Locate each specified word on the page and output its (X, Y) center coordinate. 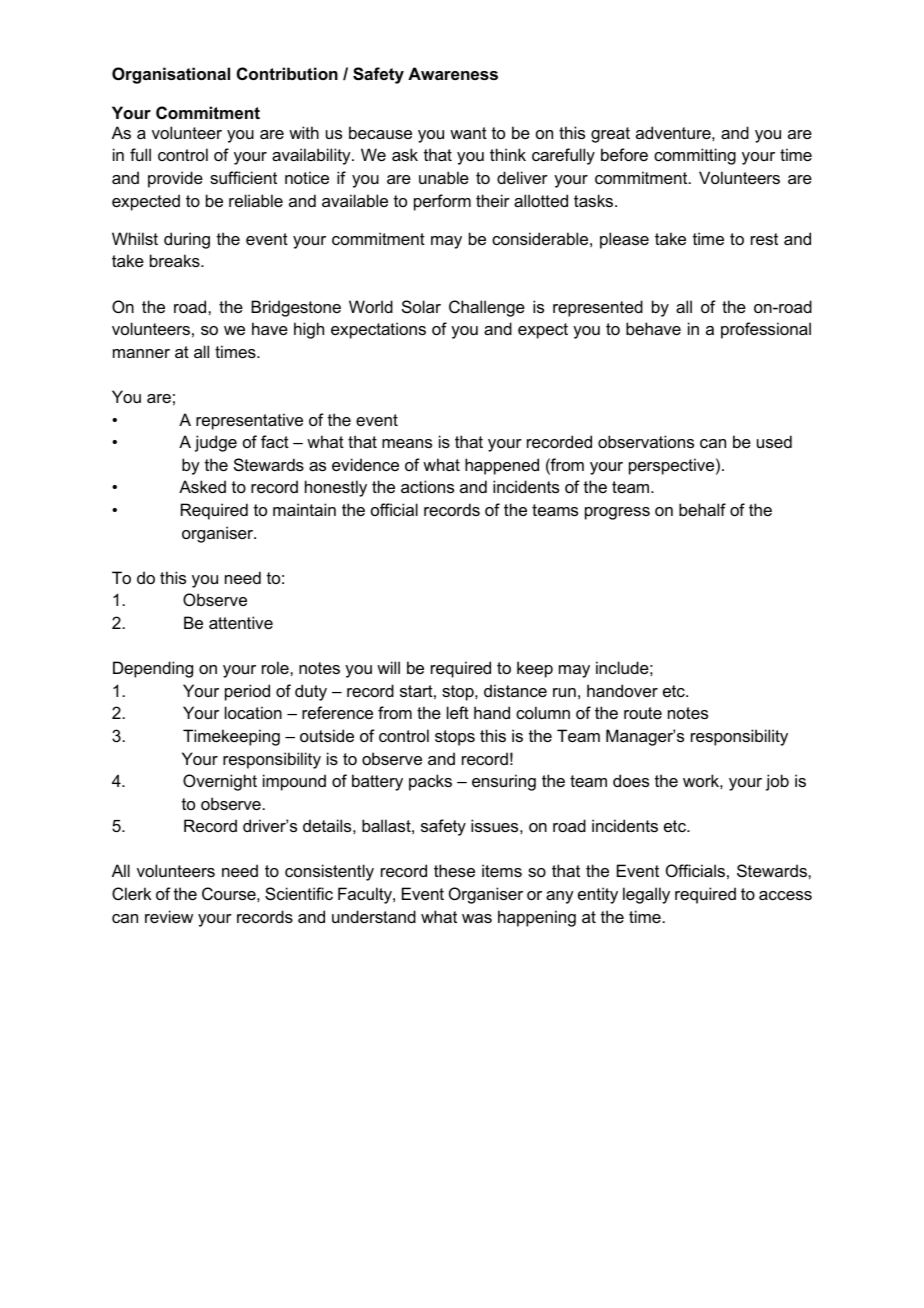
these (454, 870)
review (169, 916)
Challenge (487, 308)
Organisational (171, 75)
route (643, 713)
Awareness (453, 73)
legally (646, 895)
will (388, 667)
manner (141, 353)
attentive (241, 622)
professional (766, 330)
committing (695, 156)
